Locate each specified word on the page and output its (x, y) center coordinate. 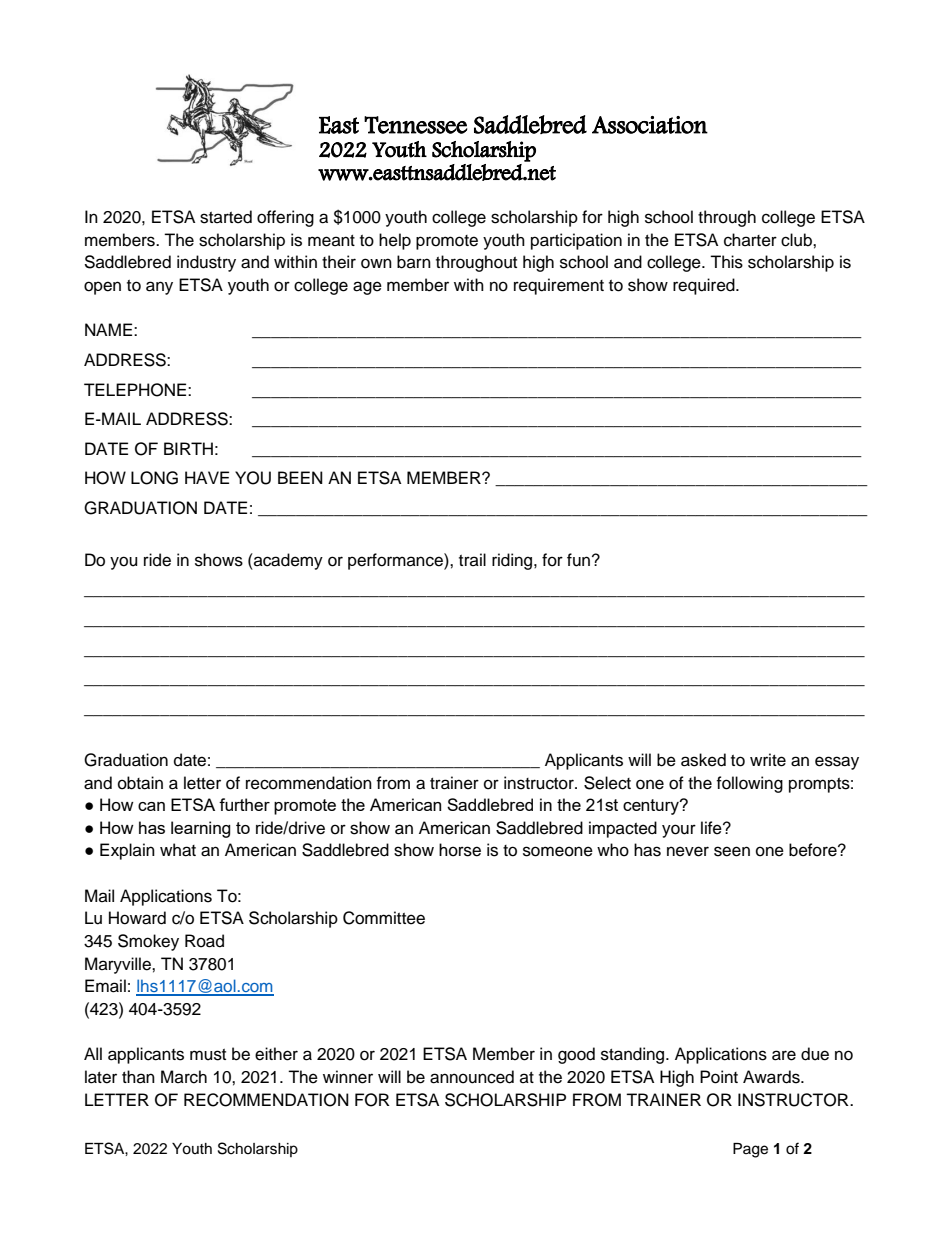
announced (472, 1077)
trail (472, 559)
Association (650, 125)
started (226, 217)
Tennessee (415, 125)
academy (287, 561)
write (768, 760)
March (184, 1077)
